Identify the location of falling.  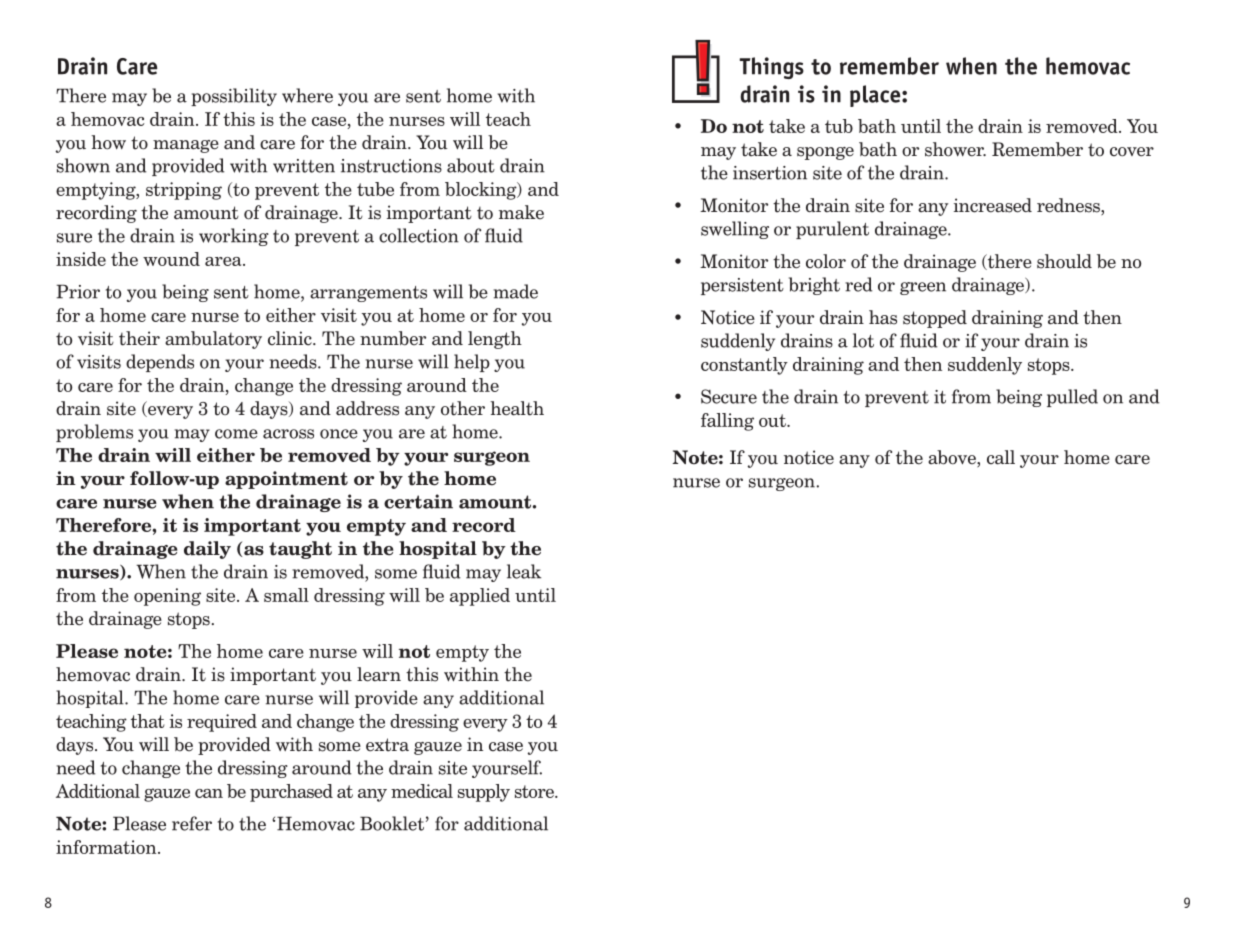
(727, 422).
